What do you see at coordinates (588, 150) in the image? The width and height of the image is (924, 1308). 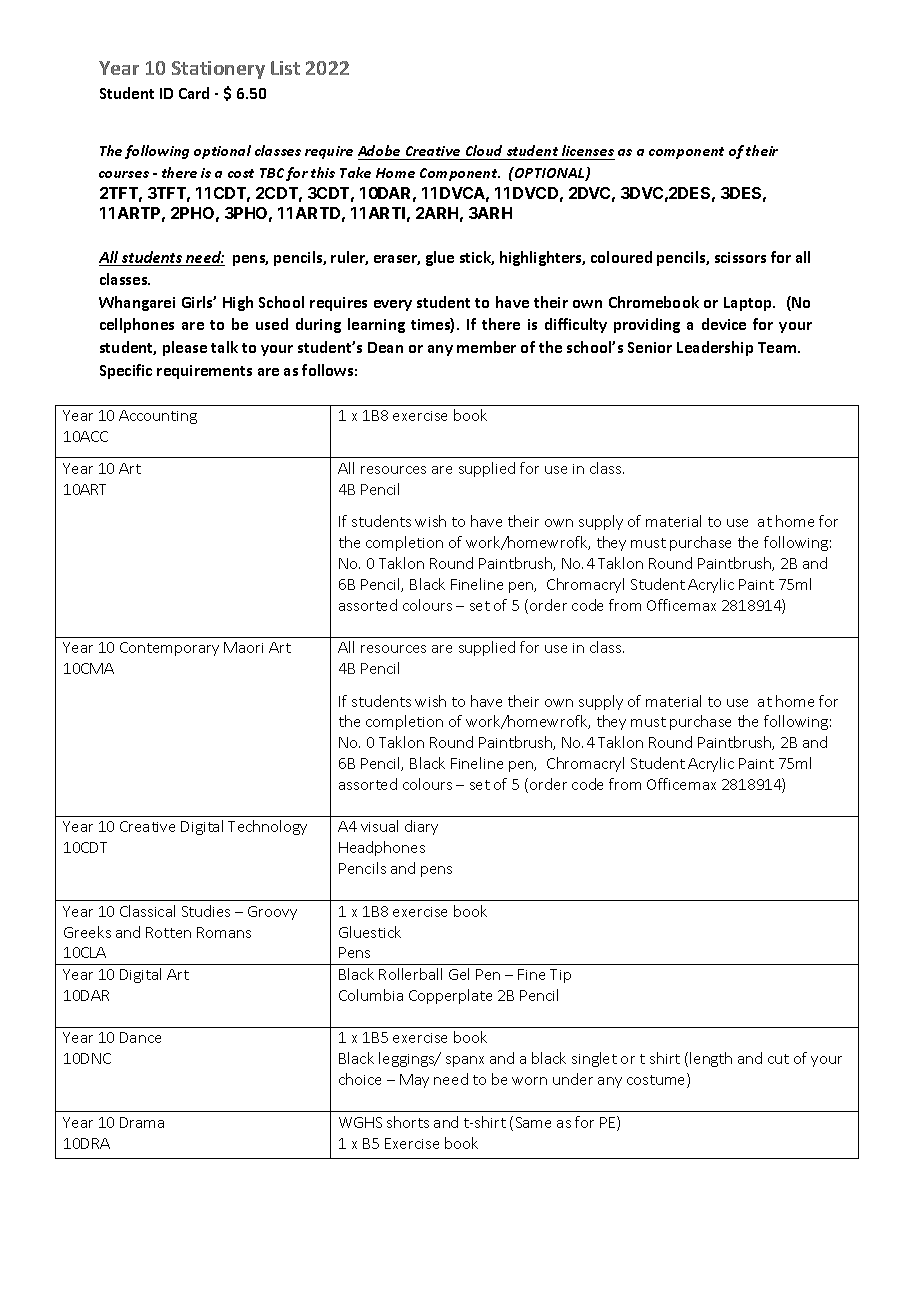 I see `licenses` at bounding box center [588, 150].
